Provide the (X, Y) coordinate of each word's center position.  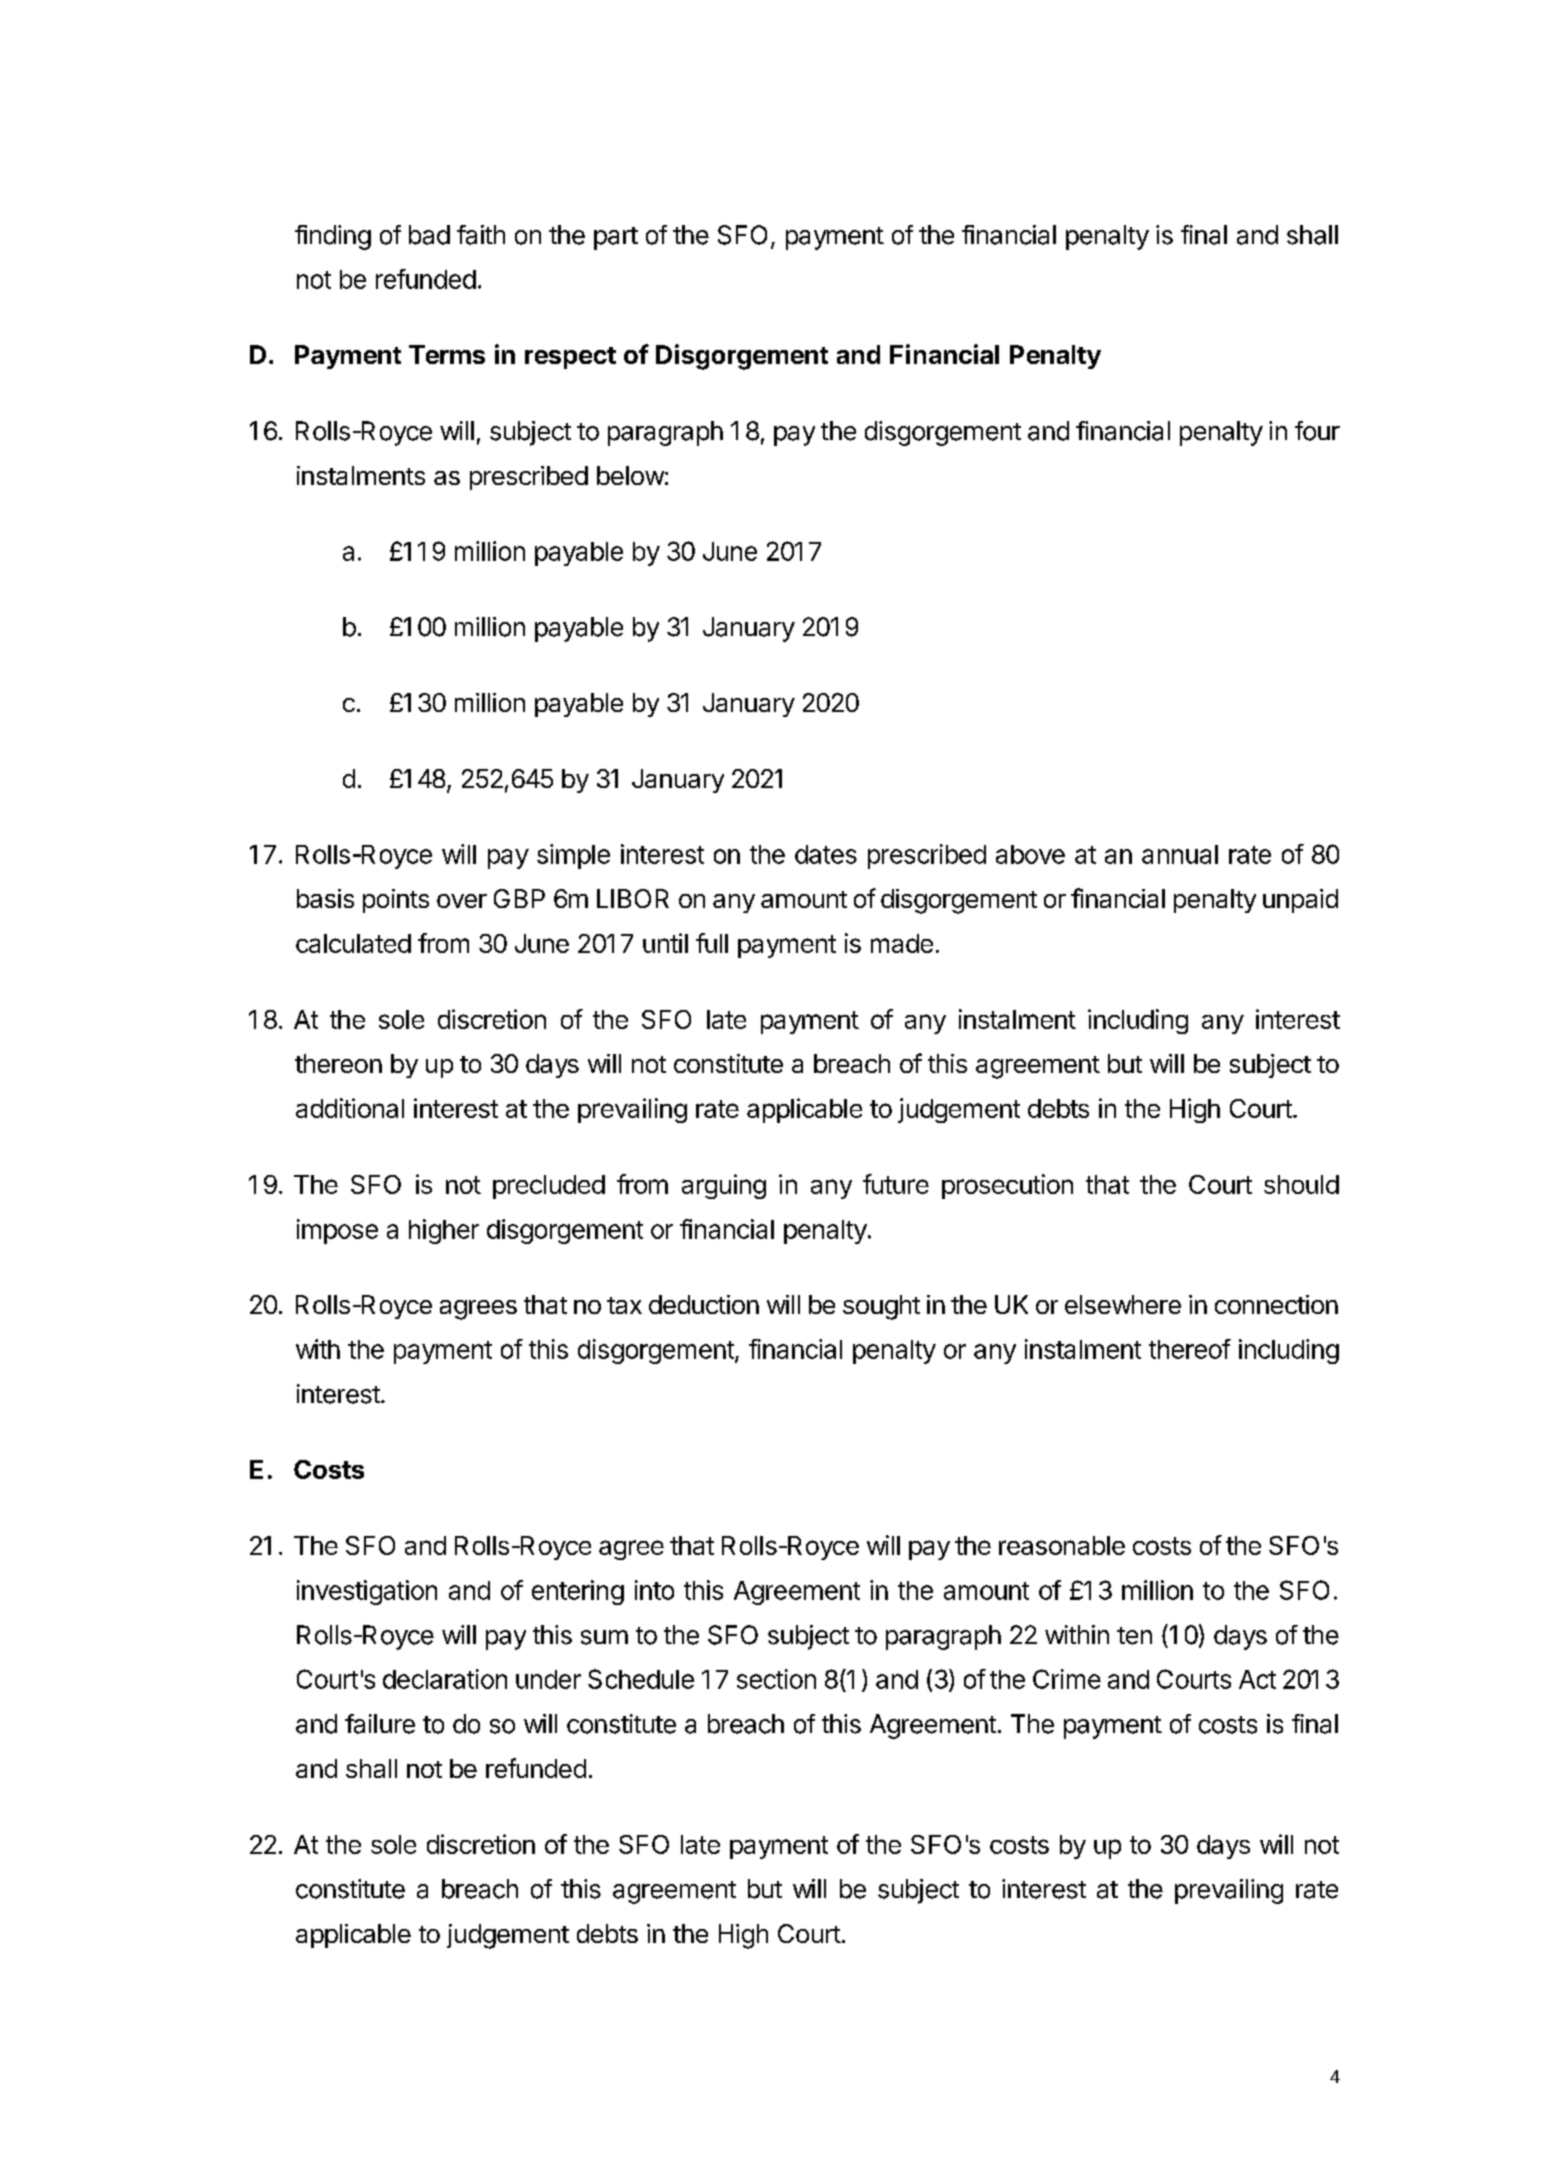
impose (337, 1231)
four (1317, 431)
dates (826, 854)
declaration (445, 1679)
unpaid (1300, 901)
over (462, 901)
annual (1180, 854)
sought (881, 1307)
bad (429, 235)
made (902, 943)
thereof (1190, 1349)
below (630, 475)
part (616, 238)
